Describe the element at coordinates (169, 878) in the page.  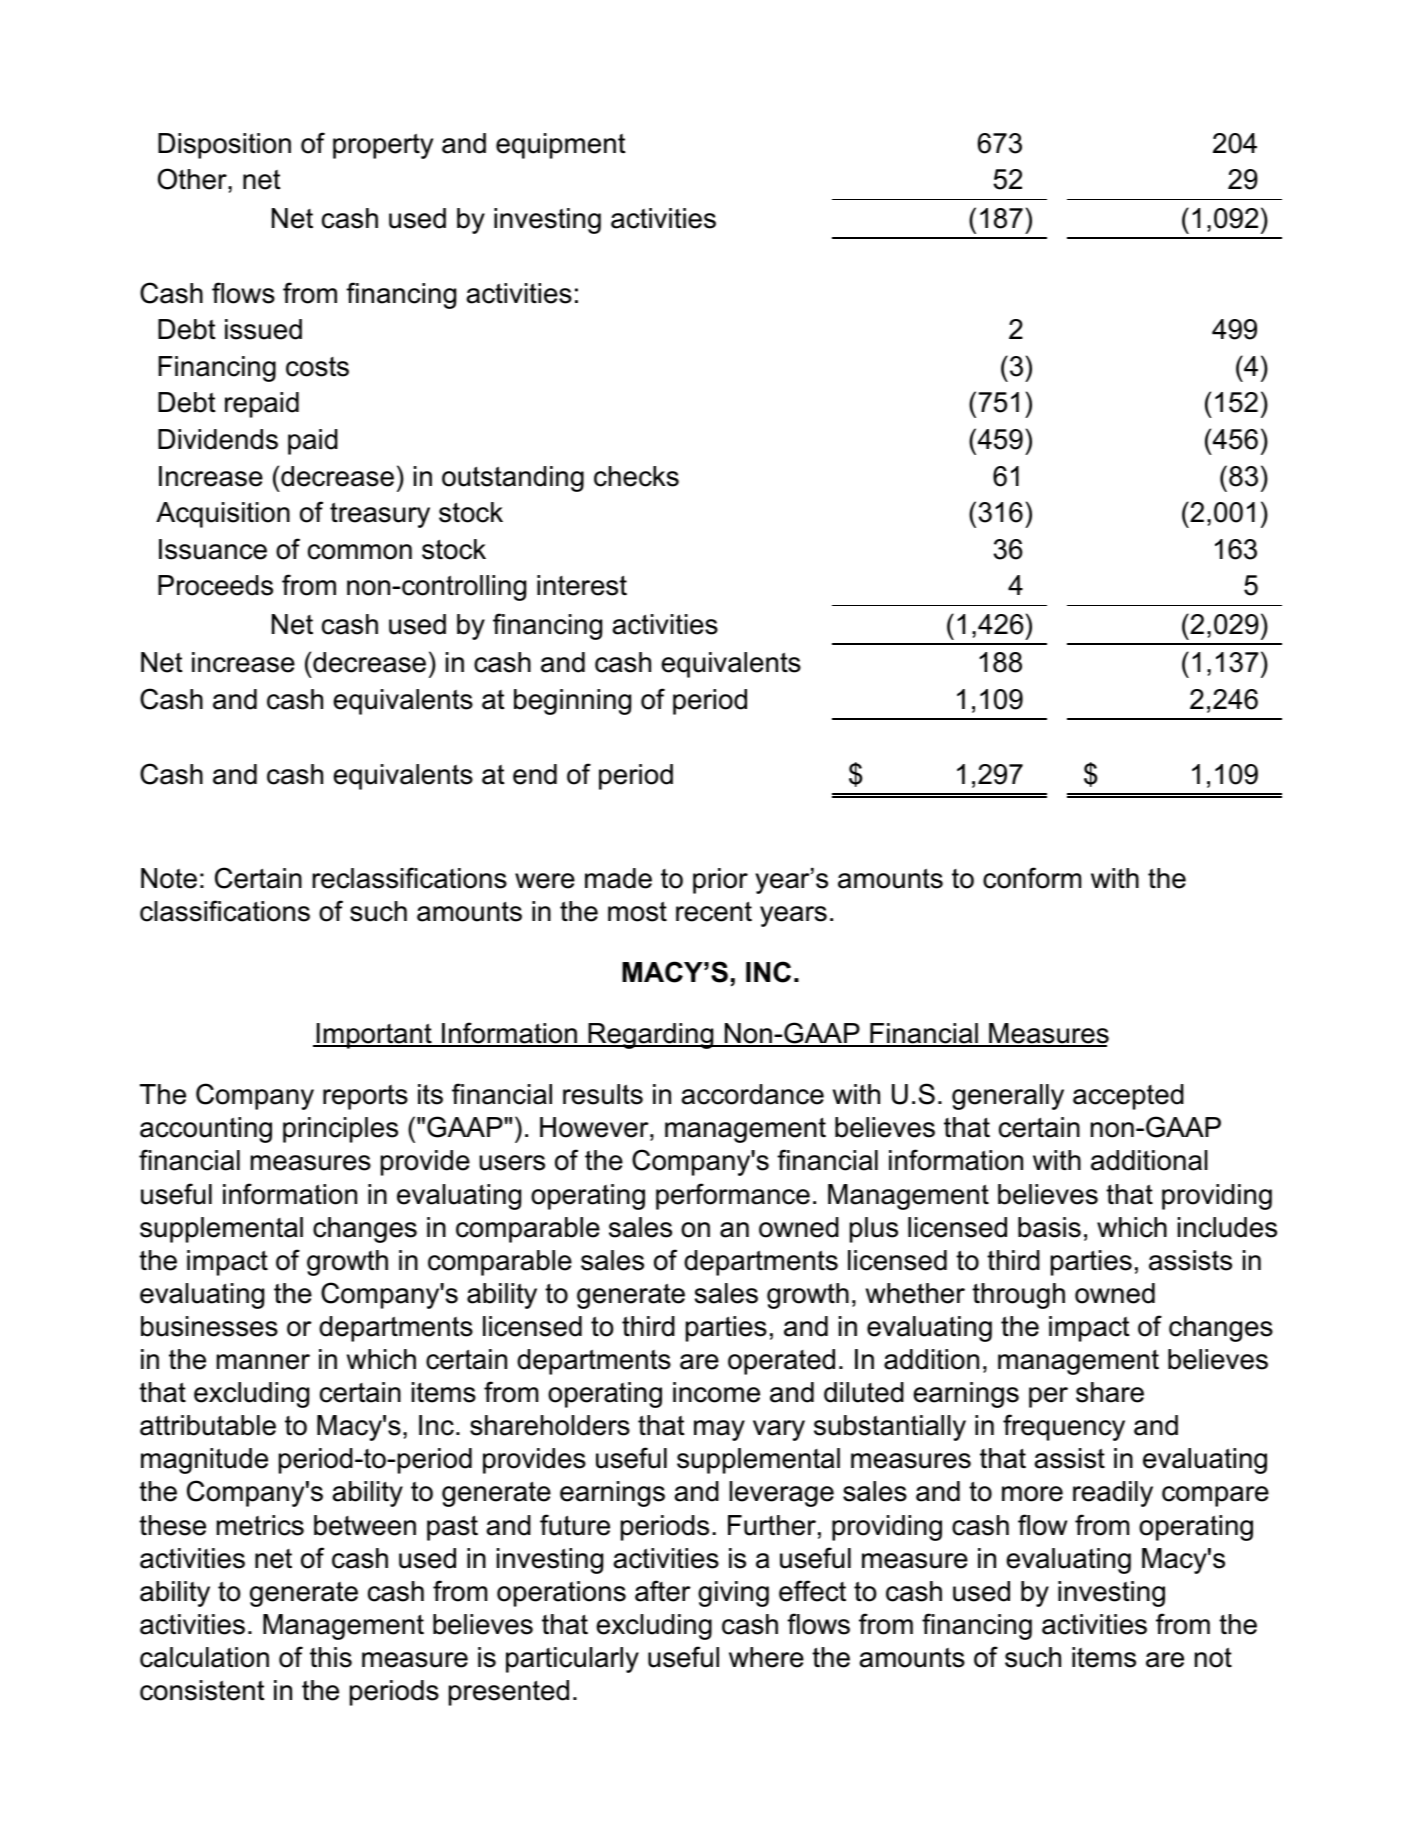
I see `Note` at that location.
